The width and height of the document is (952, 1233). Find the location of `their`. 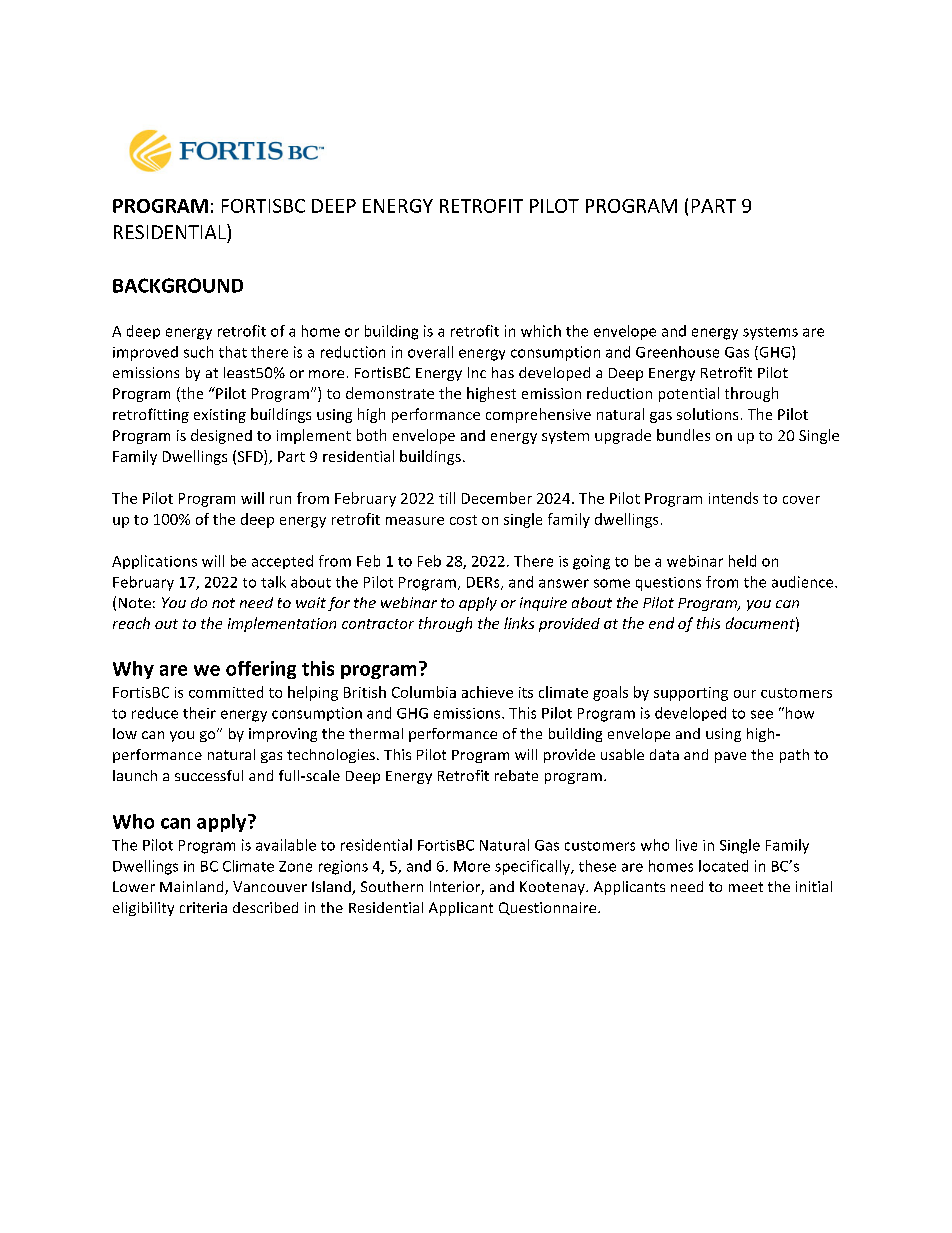

their is located at coordinates (199, 713).
